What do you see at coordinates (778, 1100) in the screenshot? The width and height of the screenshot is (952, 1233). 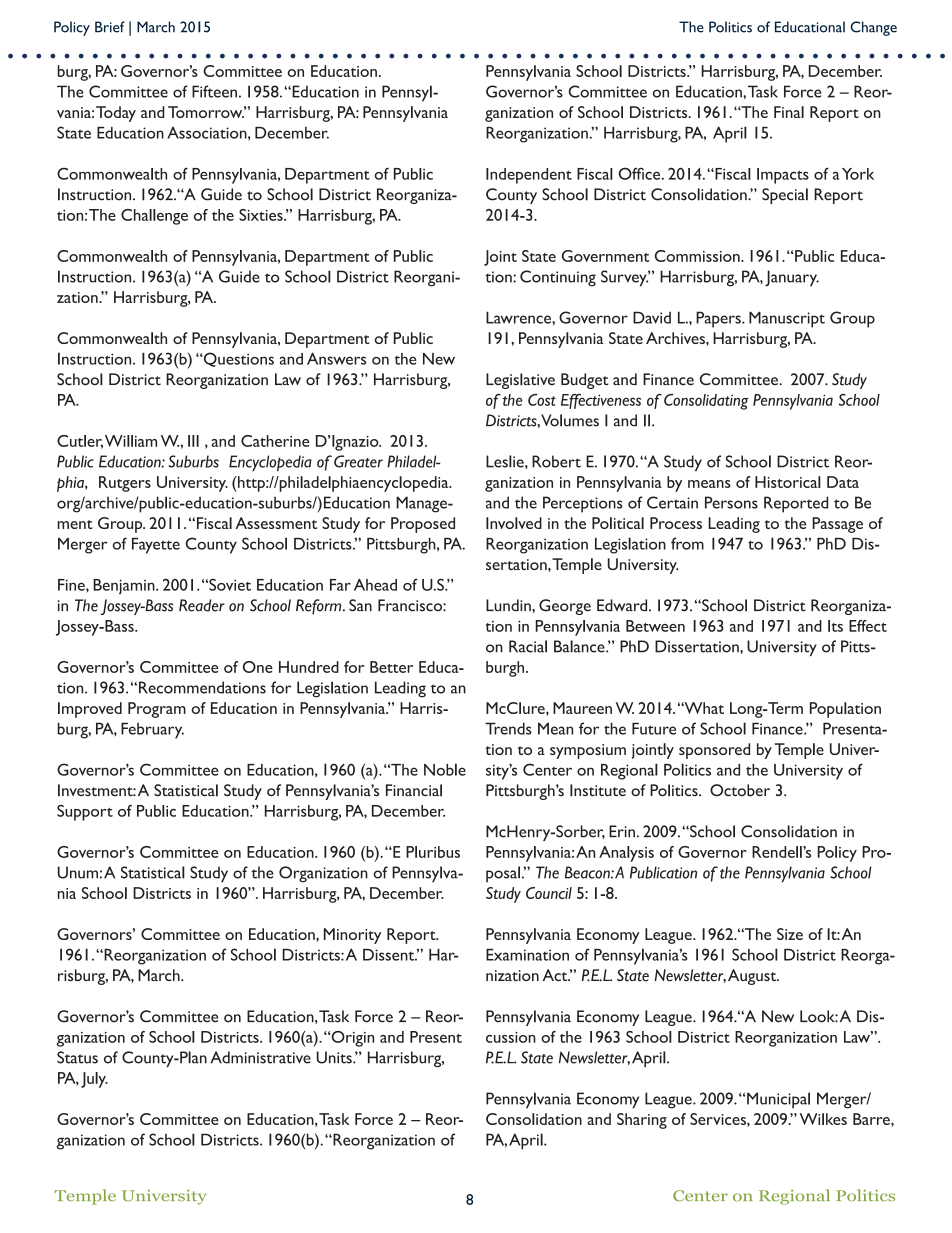 I see `Municipal` at bounding box center [778, 1100].
